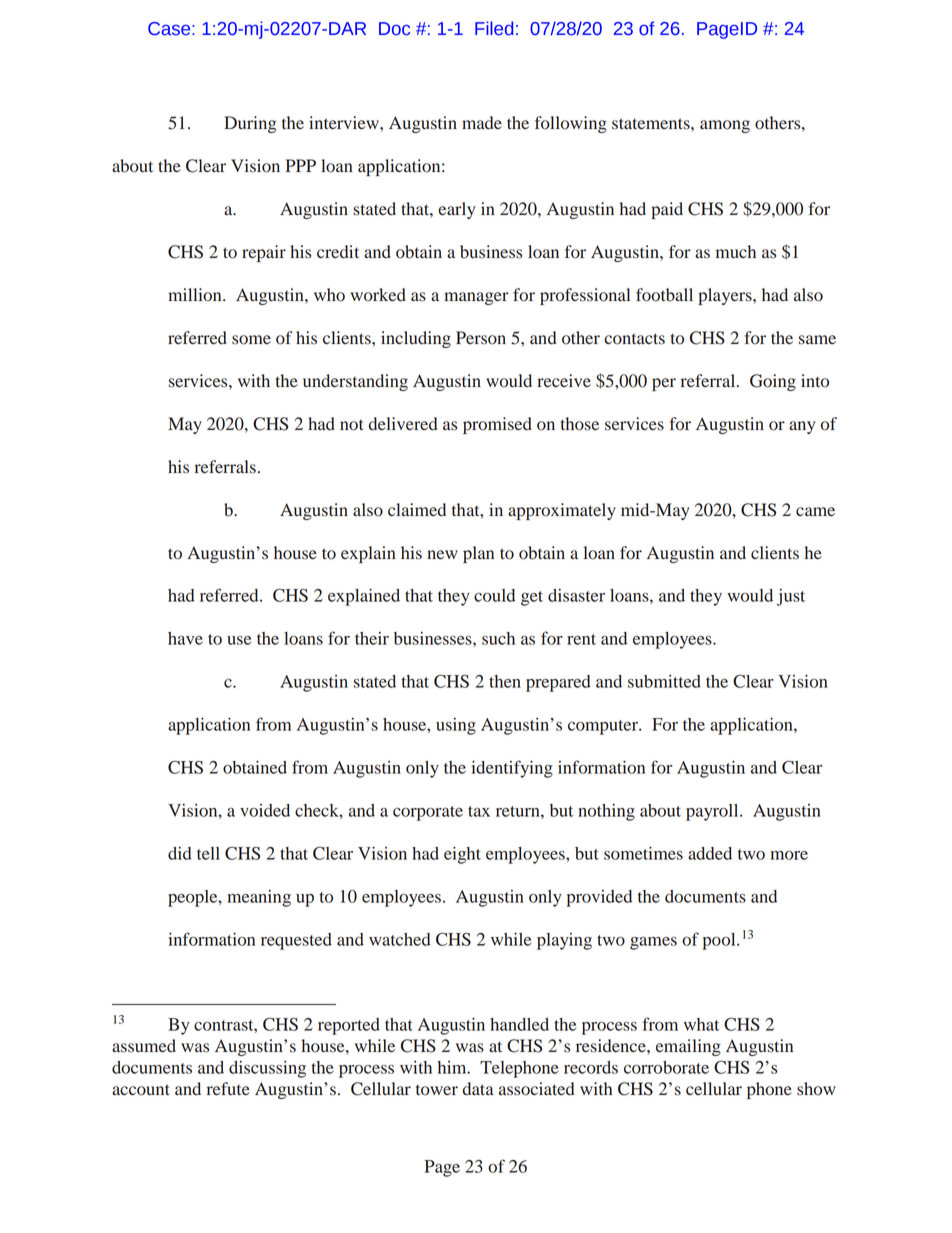  I want to click on among, so click(725, 126).
